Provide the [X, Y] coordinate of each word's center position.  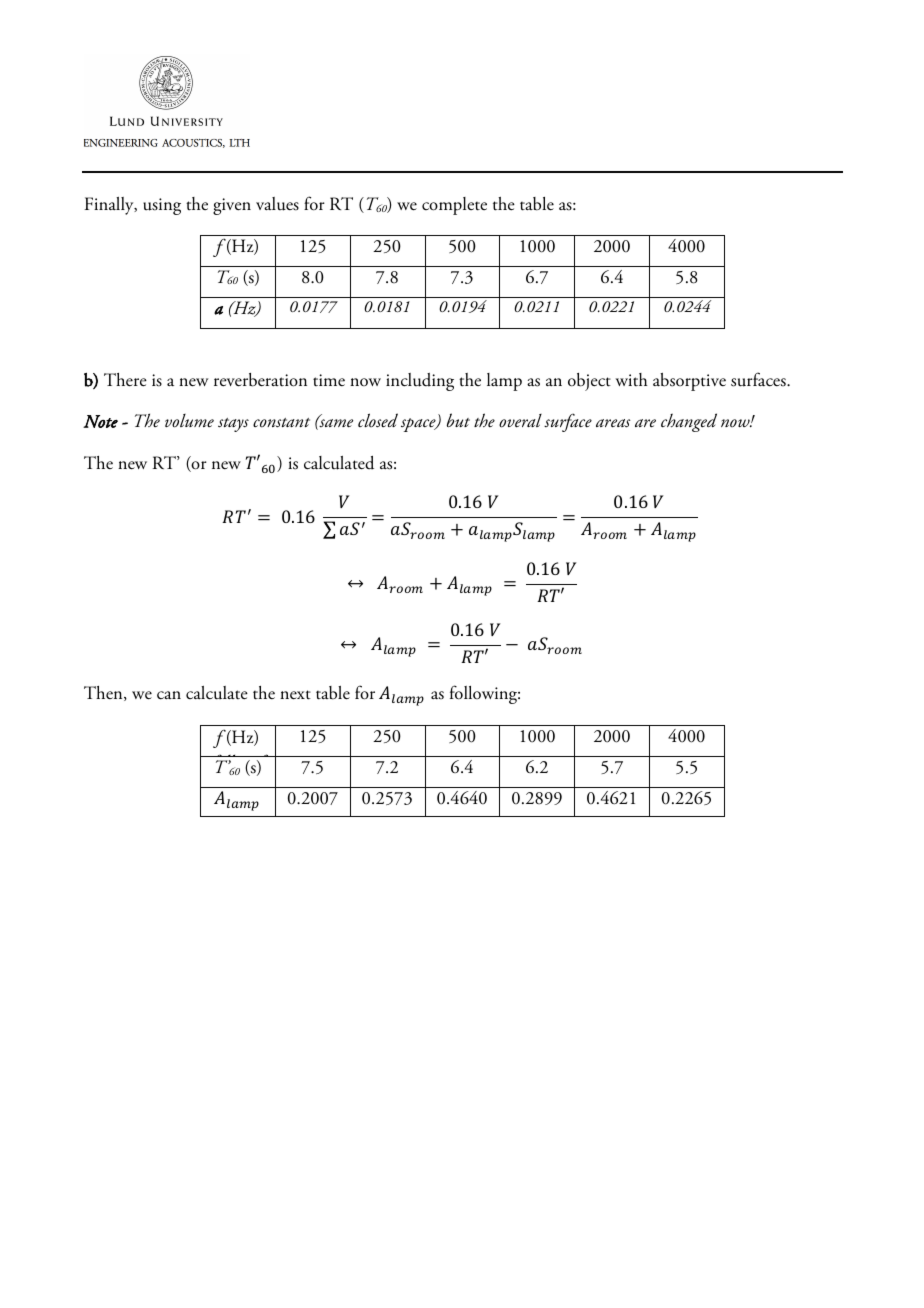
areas [613, 423]
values [277, 204]
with [631, 379]
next [295, 695]
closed [378, 420]
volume [189, 421]
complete [454, 206]
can [169, 695]
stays [233, 425]
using [162, 206]
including [420, 382]
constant [281, 423]
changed [689, 422]
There [125, 380]
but [458, 420]
